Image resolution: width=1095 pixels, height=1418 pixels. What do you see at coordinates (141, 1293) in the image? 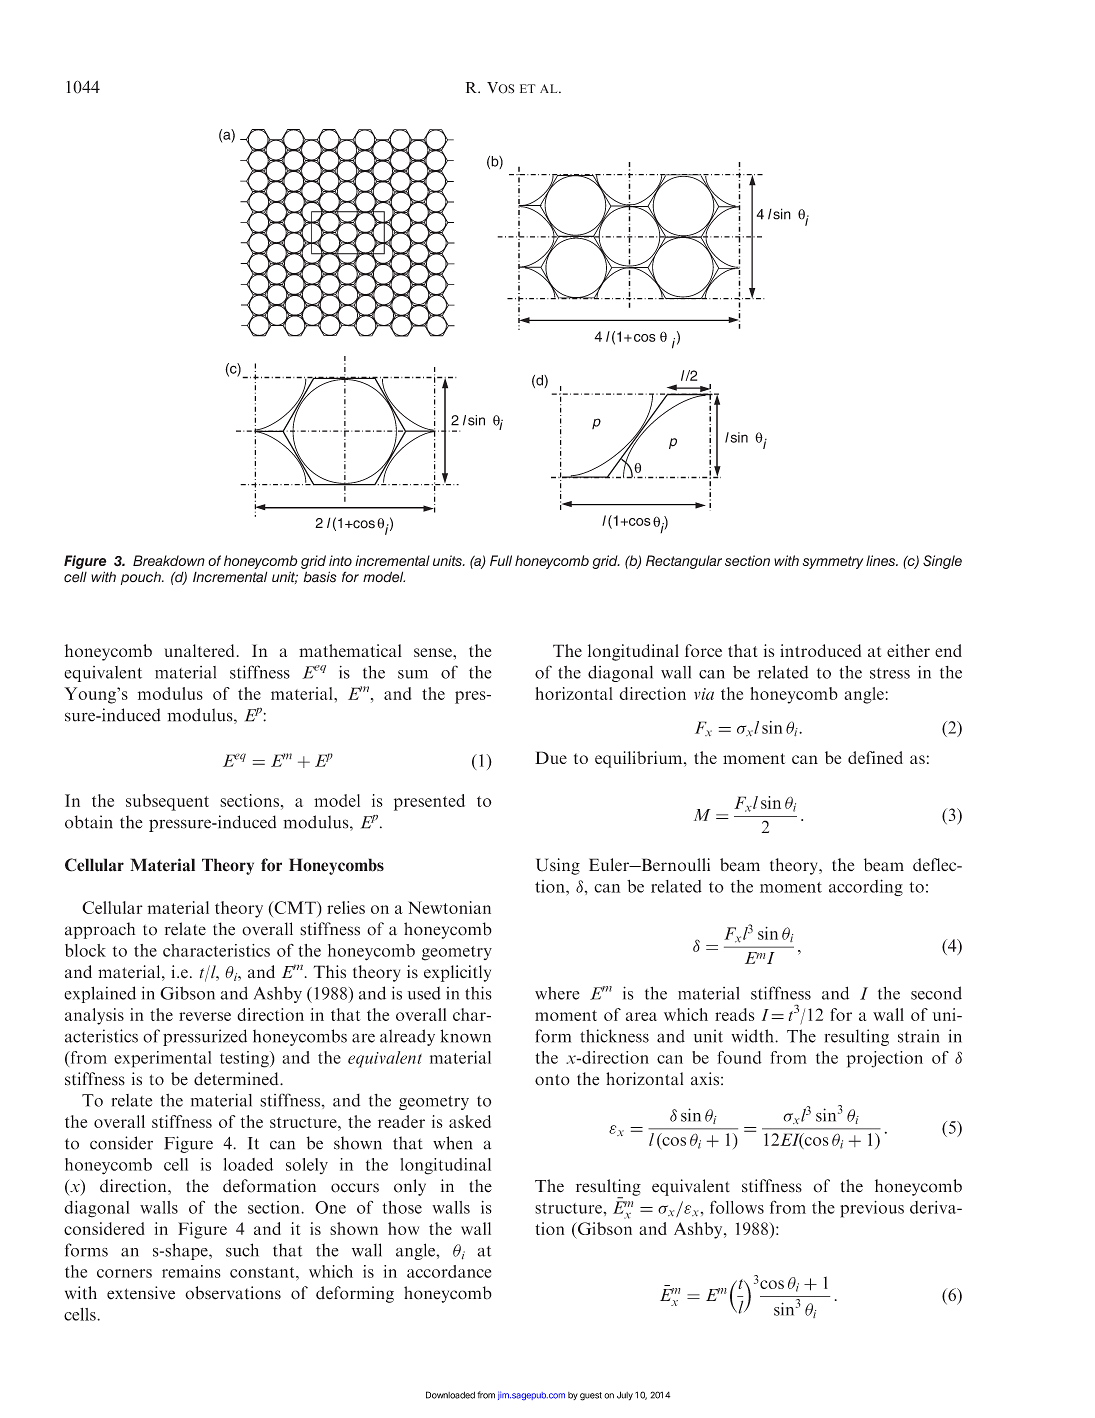
I see `extensive` at bounding box center [141, 1293].
